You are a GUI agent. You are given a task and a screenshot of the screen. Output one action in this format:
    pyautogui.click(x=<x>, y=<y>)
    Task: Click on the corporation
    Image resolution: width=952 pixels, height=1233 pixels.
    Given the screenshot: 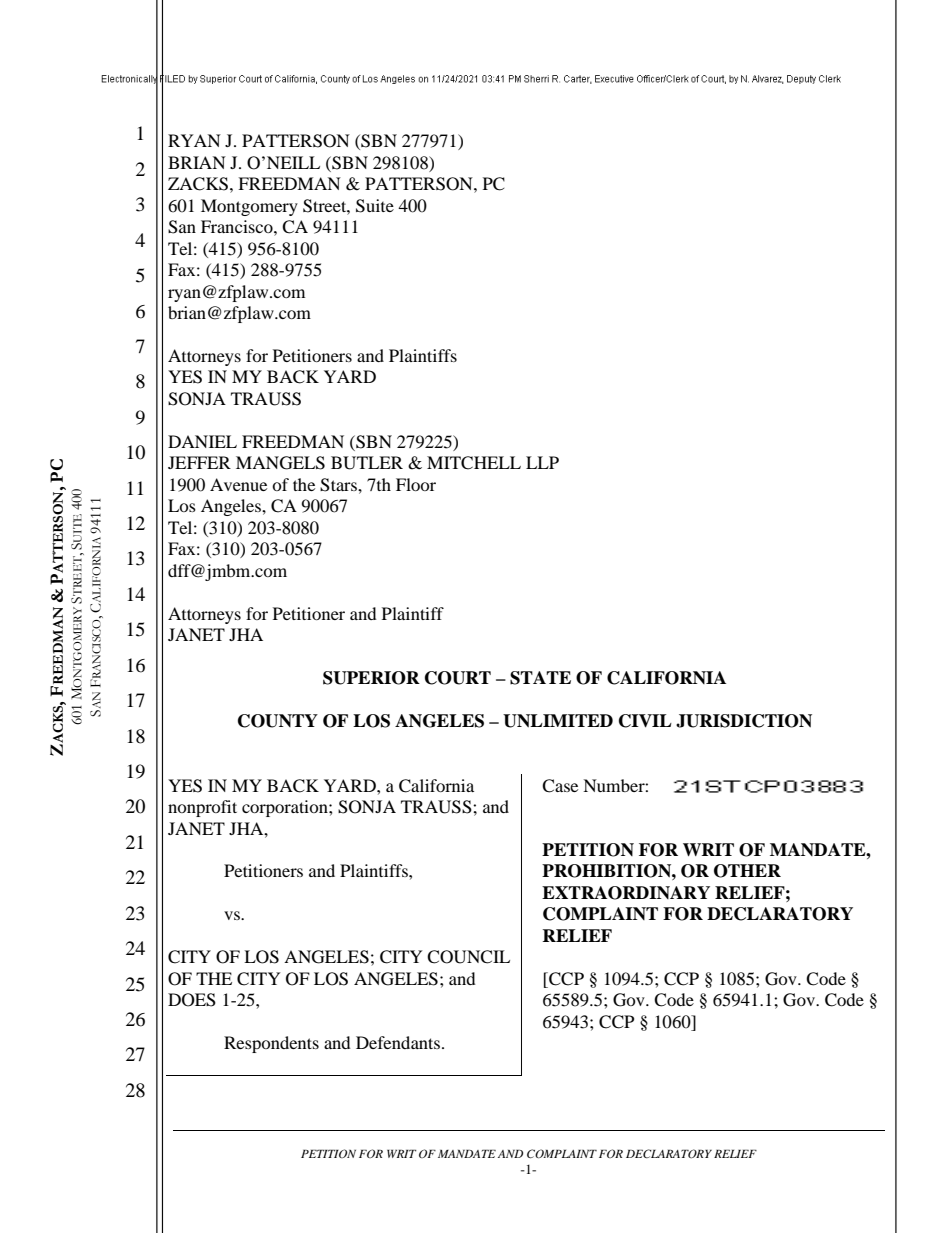 What is the action you would take?
    pyautogui.click(x=286, y=808)
